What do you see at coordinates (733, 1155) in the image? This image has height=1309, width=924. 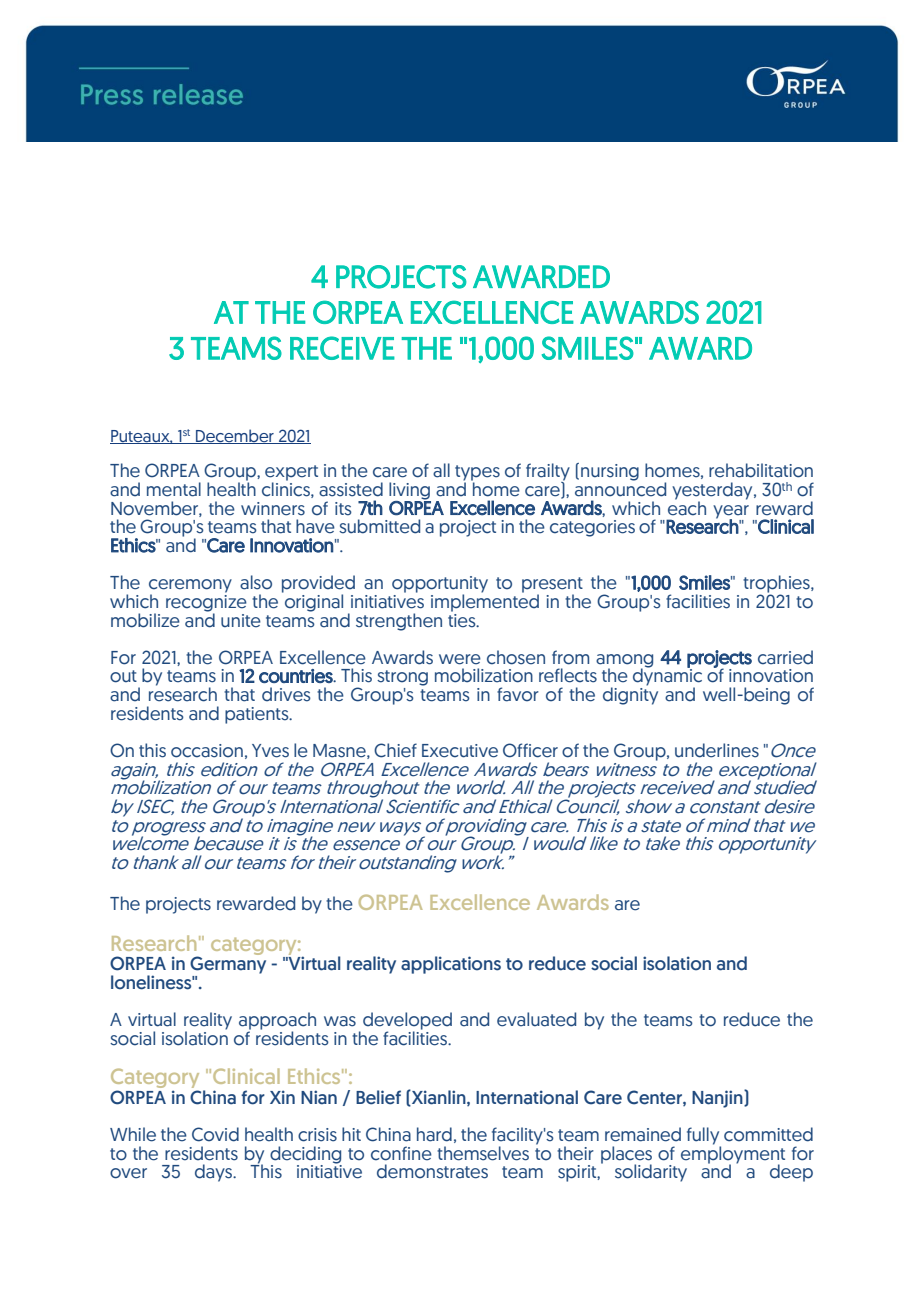 I see `employment` at bounding box center [733, 1155].
